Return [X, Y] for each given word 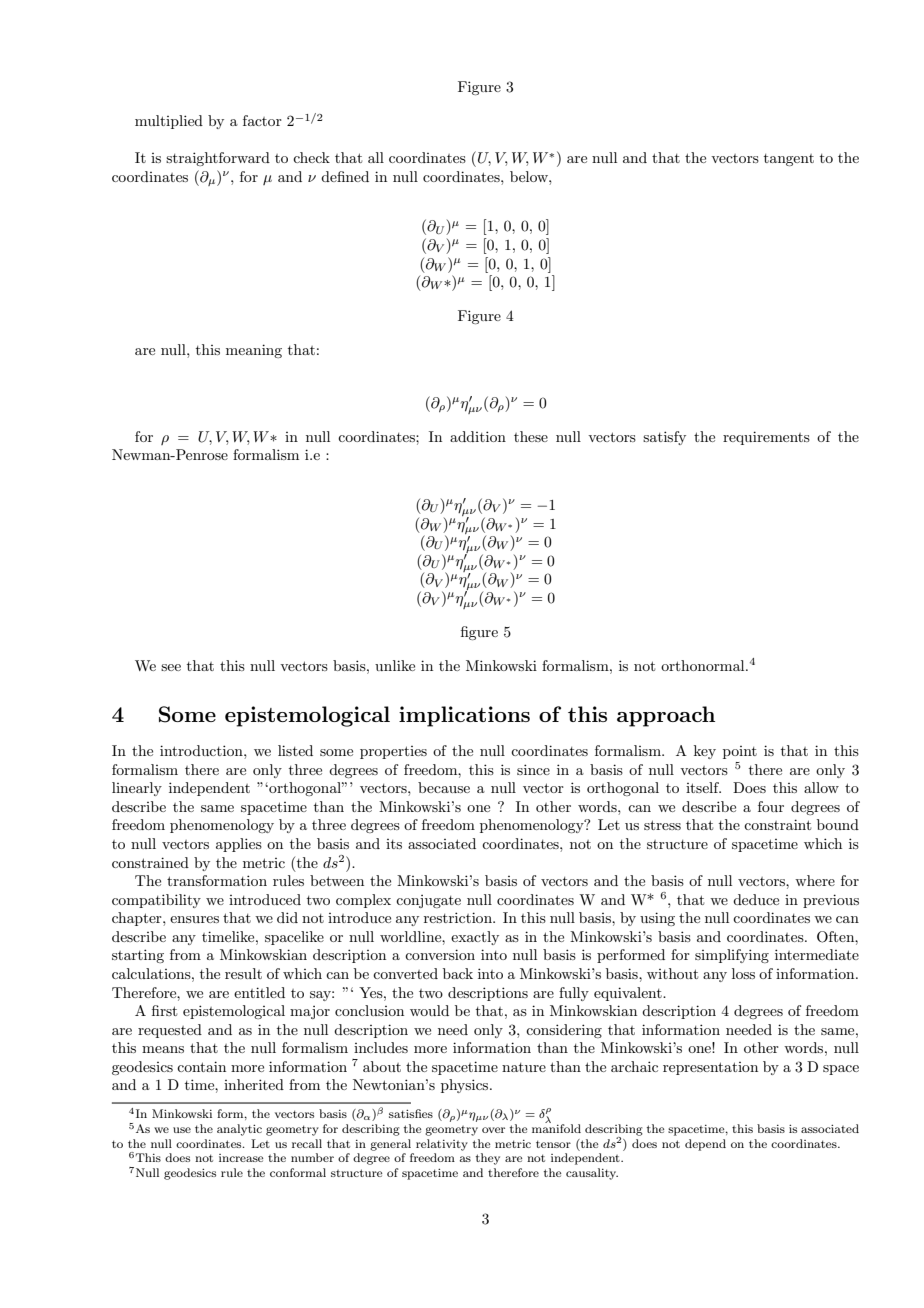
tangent [789, 160]
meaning [254, 351]
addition [478, 436]
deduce [756, 899]
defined [345, 176]
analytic [239, 1130]
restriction [459, 917]
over [493, 1130]
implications [464, 716]
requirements [766, 438]
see [171, 667]
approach [666, 716]
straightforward [218, 159]
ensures [194, 919]
